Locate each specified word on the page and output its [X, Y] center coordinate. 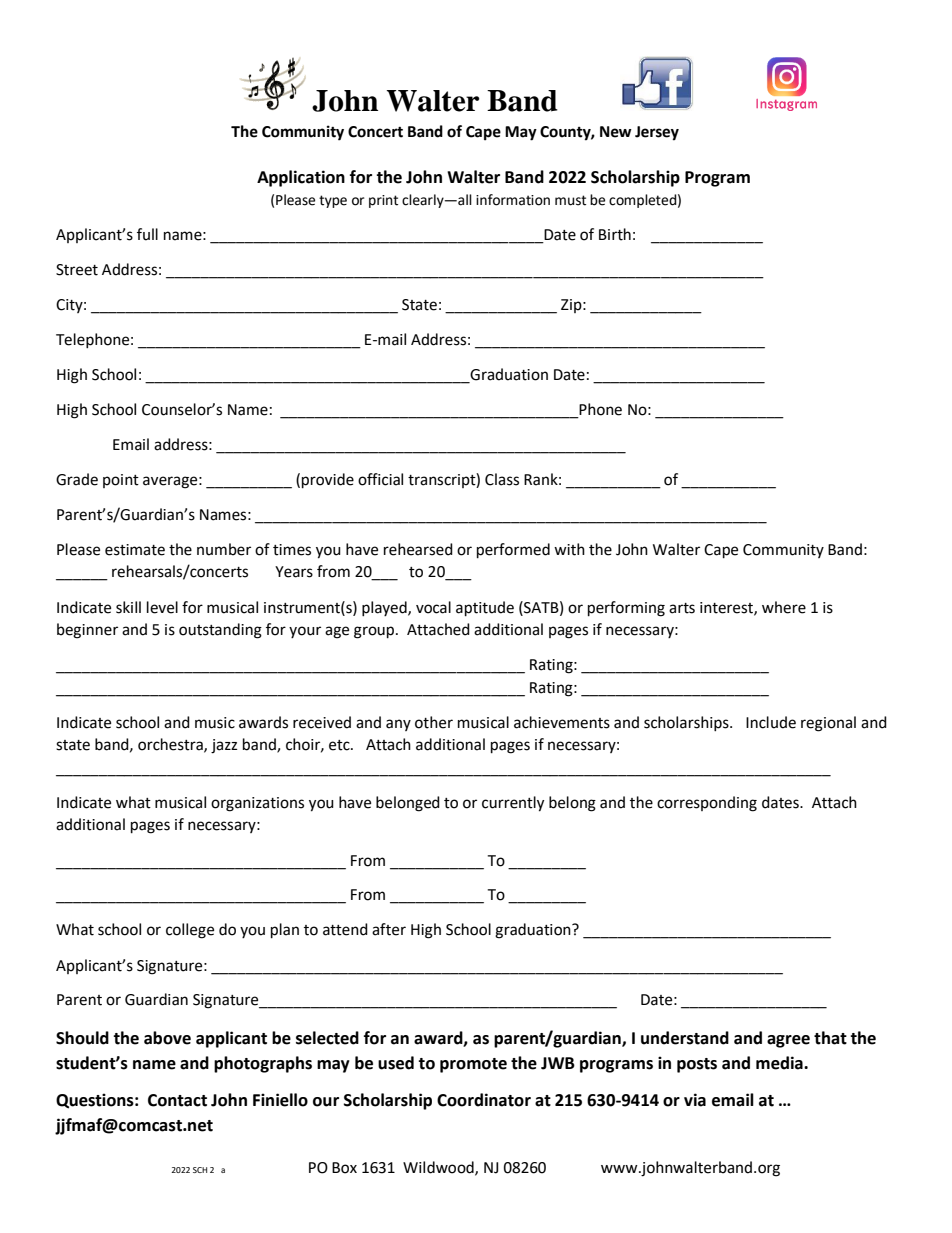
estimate [135, 550]
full [147, 234]
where [784, 607]
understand [685, 1038]
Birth [615, 234]
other [434, 722]
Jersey [657, 133]
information [513, 200]
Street [77, 270]
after [389, 929]
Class [502, 479]
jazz [224, 746]
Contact [177, 1100]
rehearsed [418, 549]
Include [771, 722]
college [190, 931]
